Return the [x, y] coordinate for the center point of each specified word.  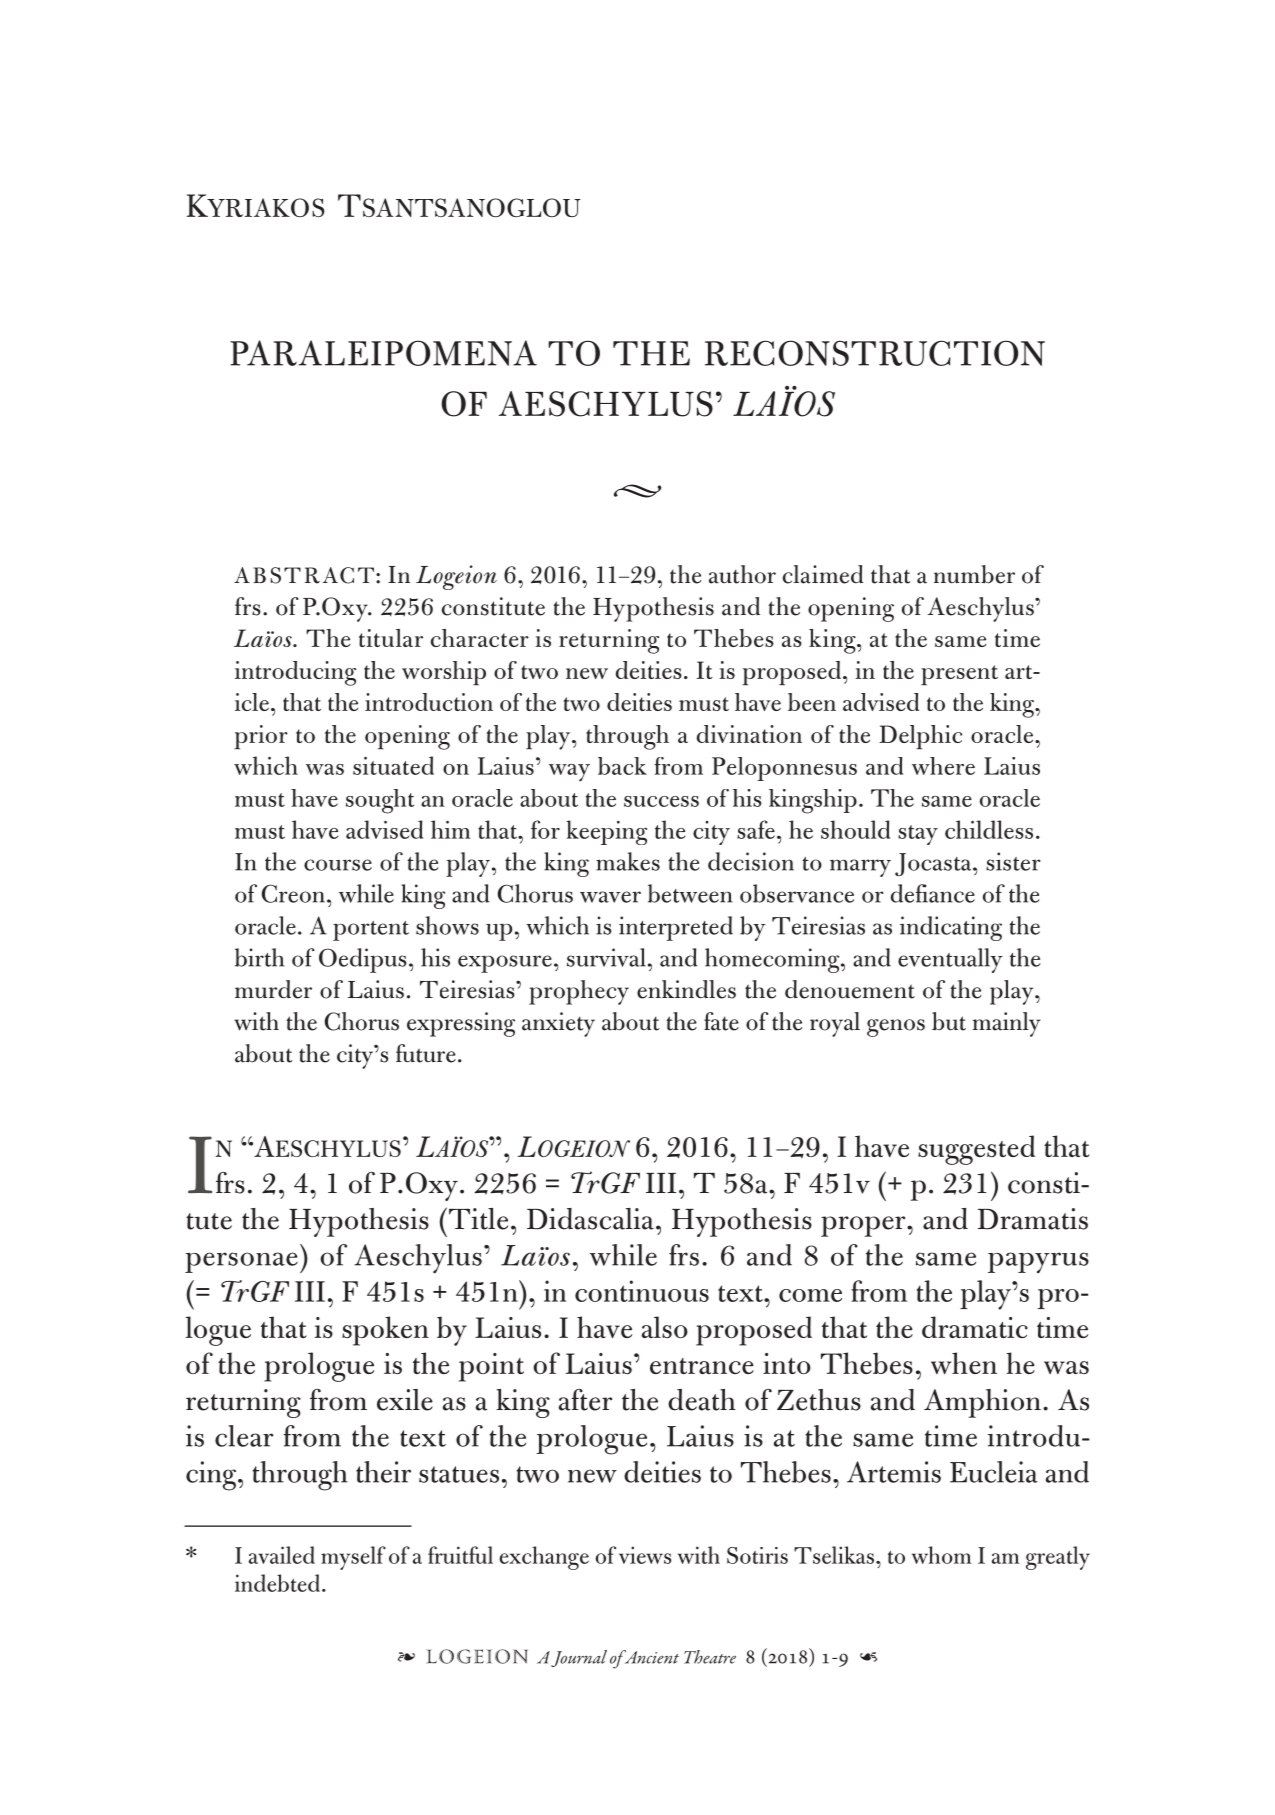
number [974, 574]
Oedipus [363, 960]
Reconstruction [875, 353]
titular [391, 638]
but [949, 1021]
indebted [279, 1583]
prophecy [579, 992]
